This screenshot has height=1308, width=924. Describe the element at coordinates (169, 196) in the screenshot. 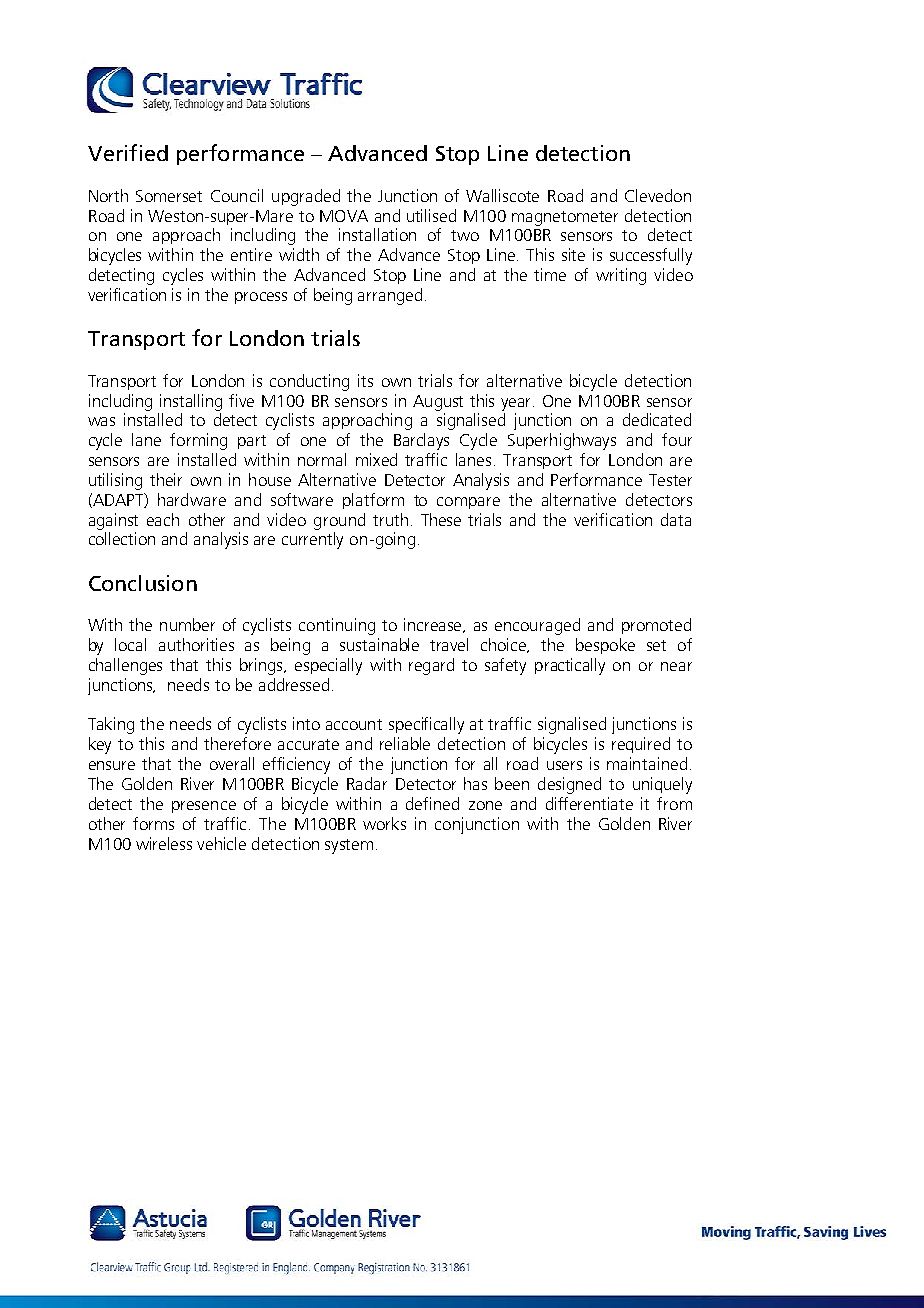

I see `Somerset` at that location.
